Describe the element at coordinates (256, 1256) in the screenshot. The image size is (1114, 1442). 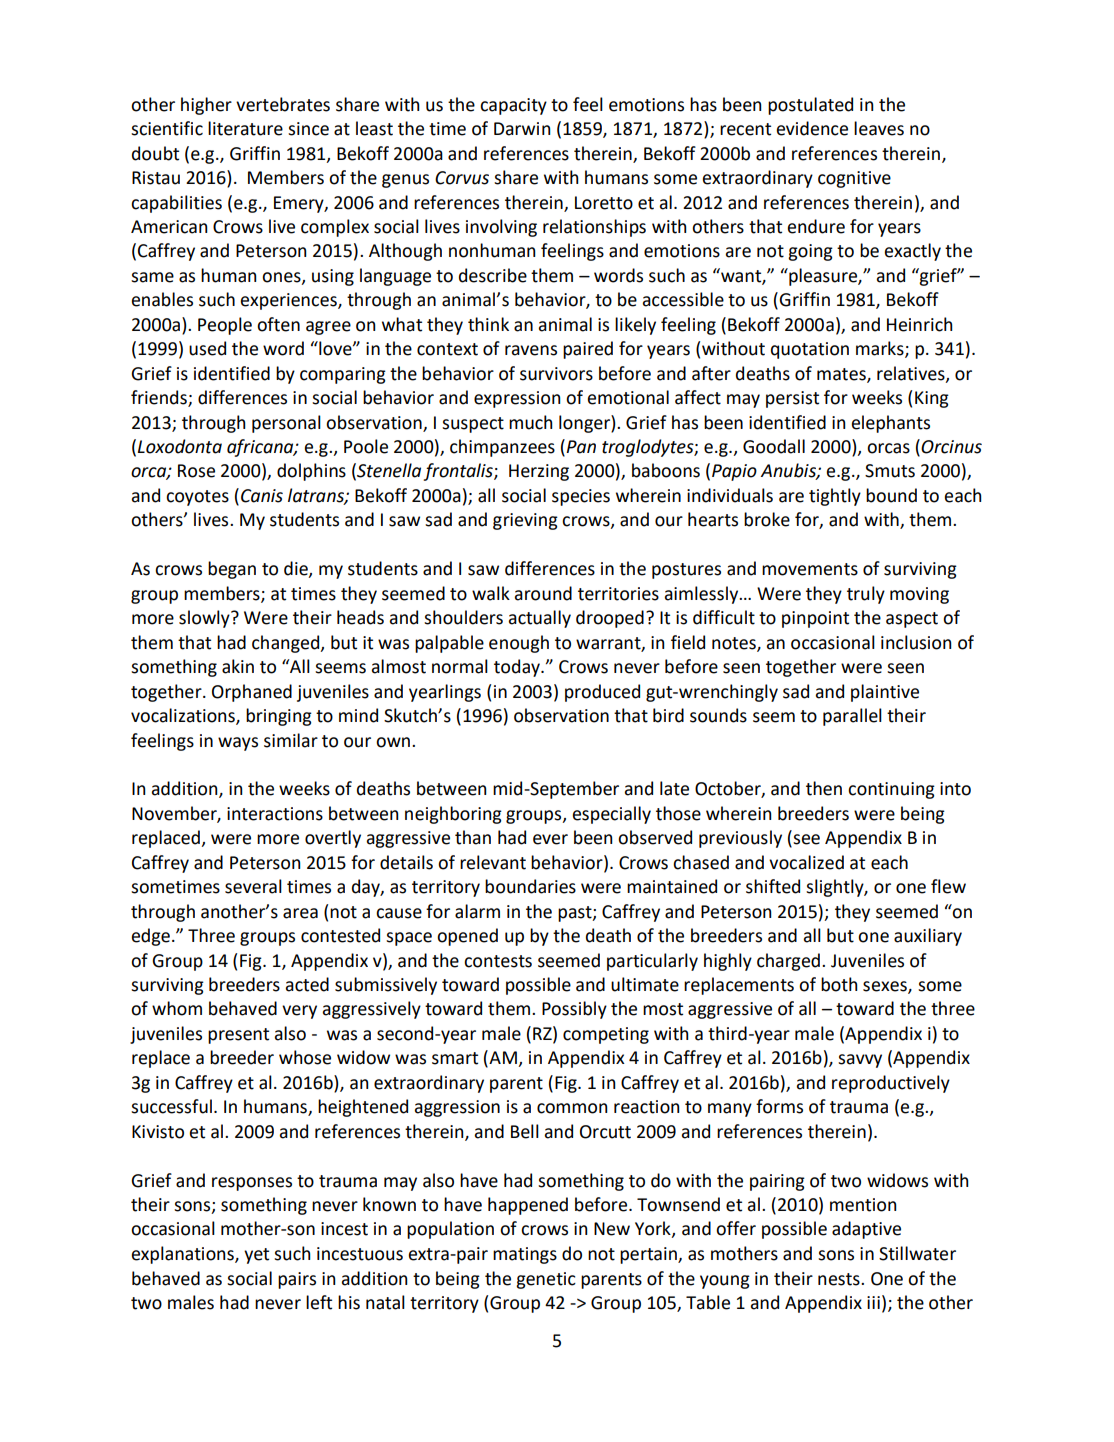
I see `yet` at that location.
